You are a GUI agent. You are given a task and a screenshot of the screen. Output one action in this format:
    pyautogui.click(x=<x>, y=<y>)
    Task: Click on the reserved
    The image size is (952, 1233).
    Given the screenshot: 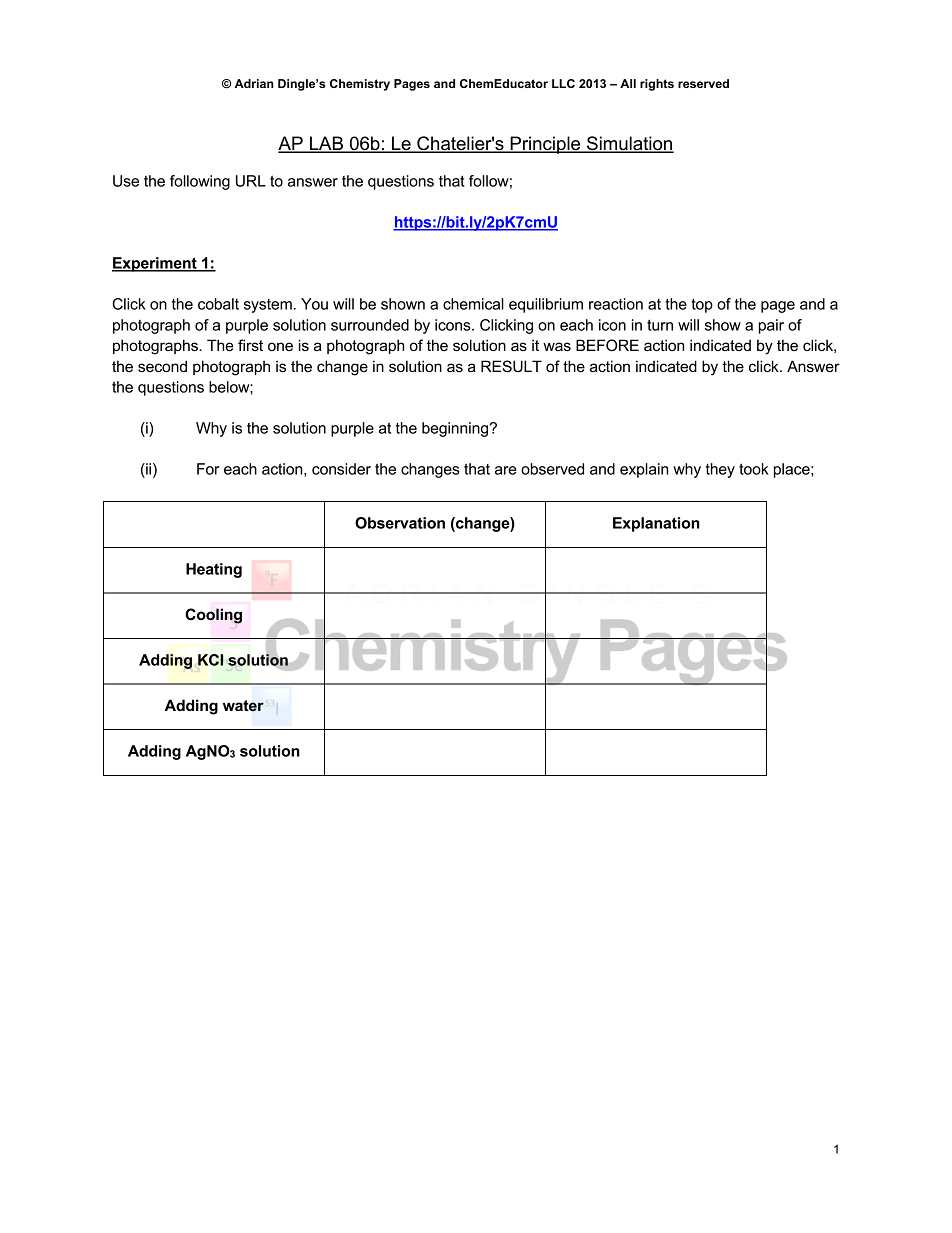 What is the action you would take?
    pyautogui.click(x=703, y=83)
